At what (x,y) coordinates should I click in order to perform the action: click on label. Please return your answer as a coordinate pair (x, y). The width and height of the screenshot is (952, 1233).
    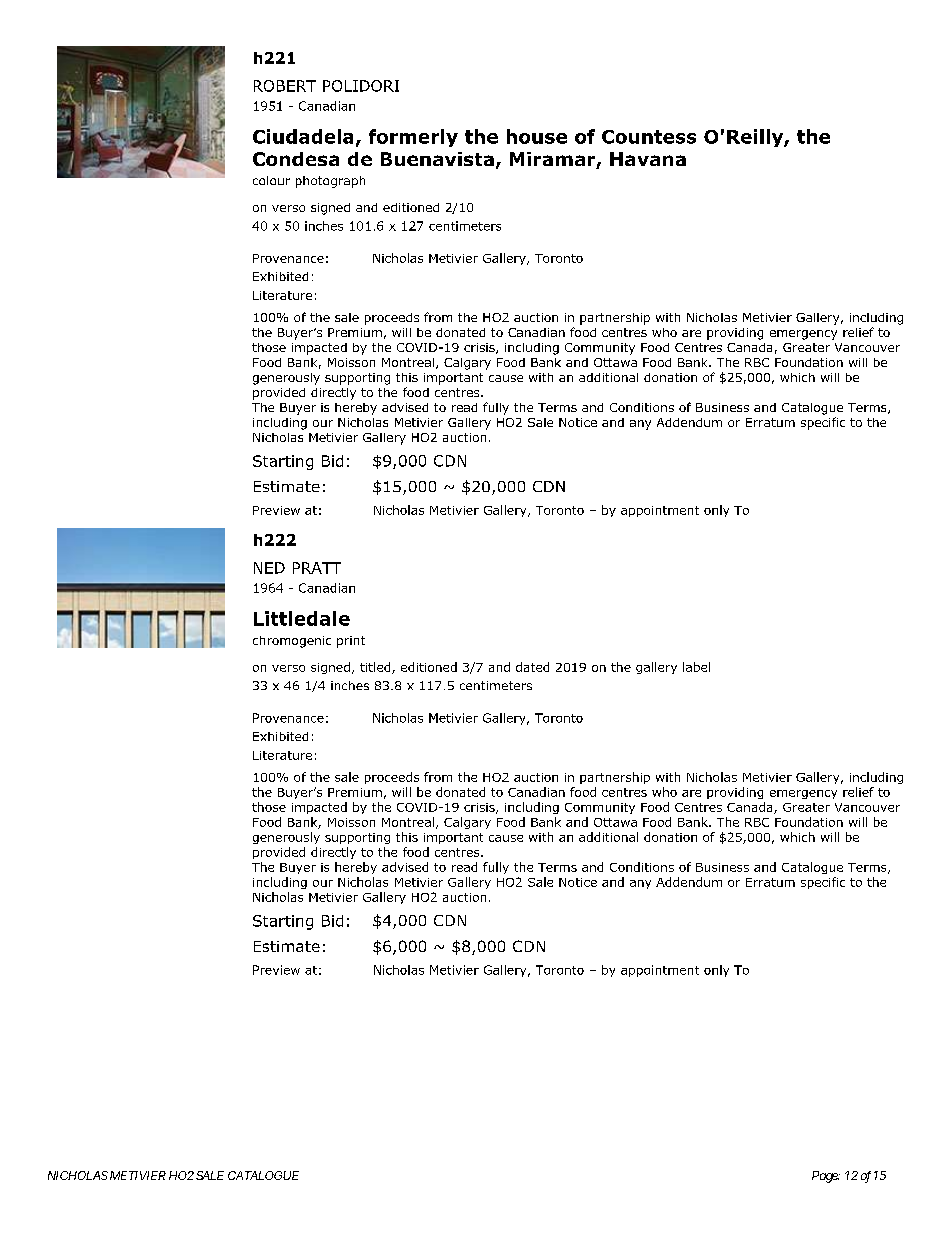
    Looking at the image, I should click on (696, 667).
